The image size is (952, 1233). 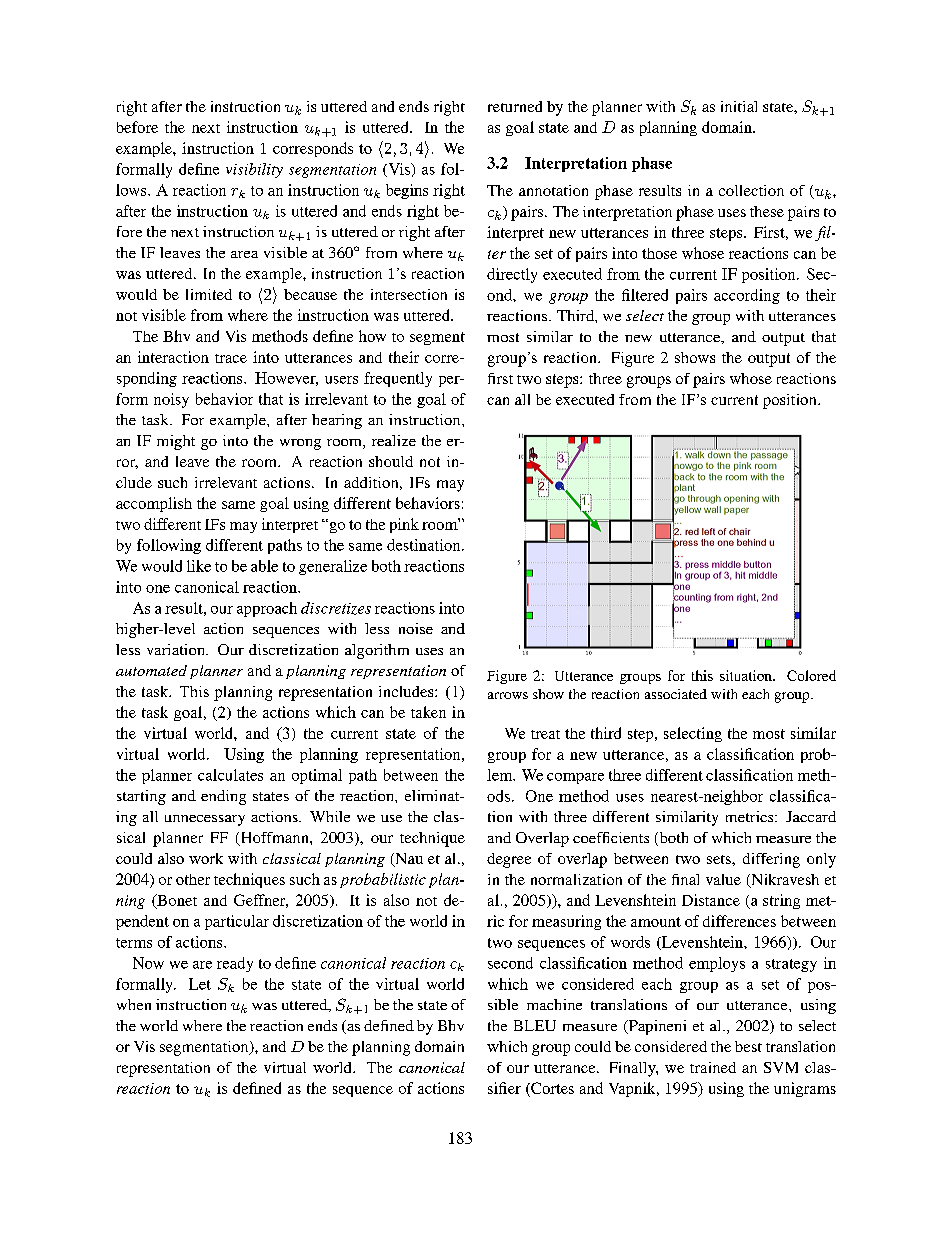 What do you see at coordinates (811, 675) in the screenshot?
I see `Colored` at bounding box center [811, 675].
